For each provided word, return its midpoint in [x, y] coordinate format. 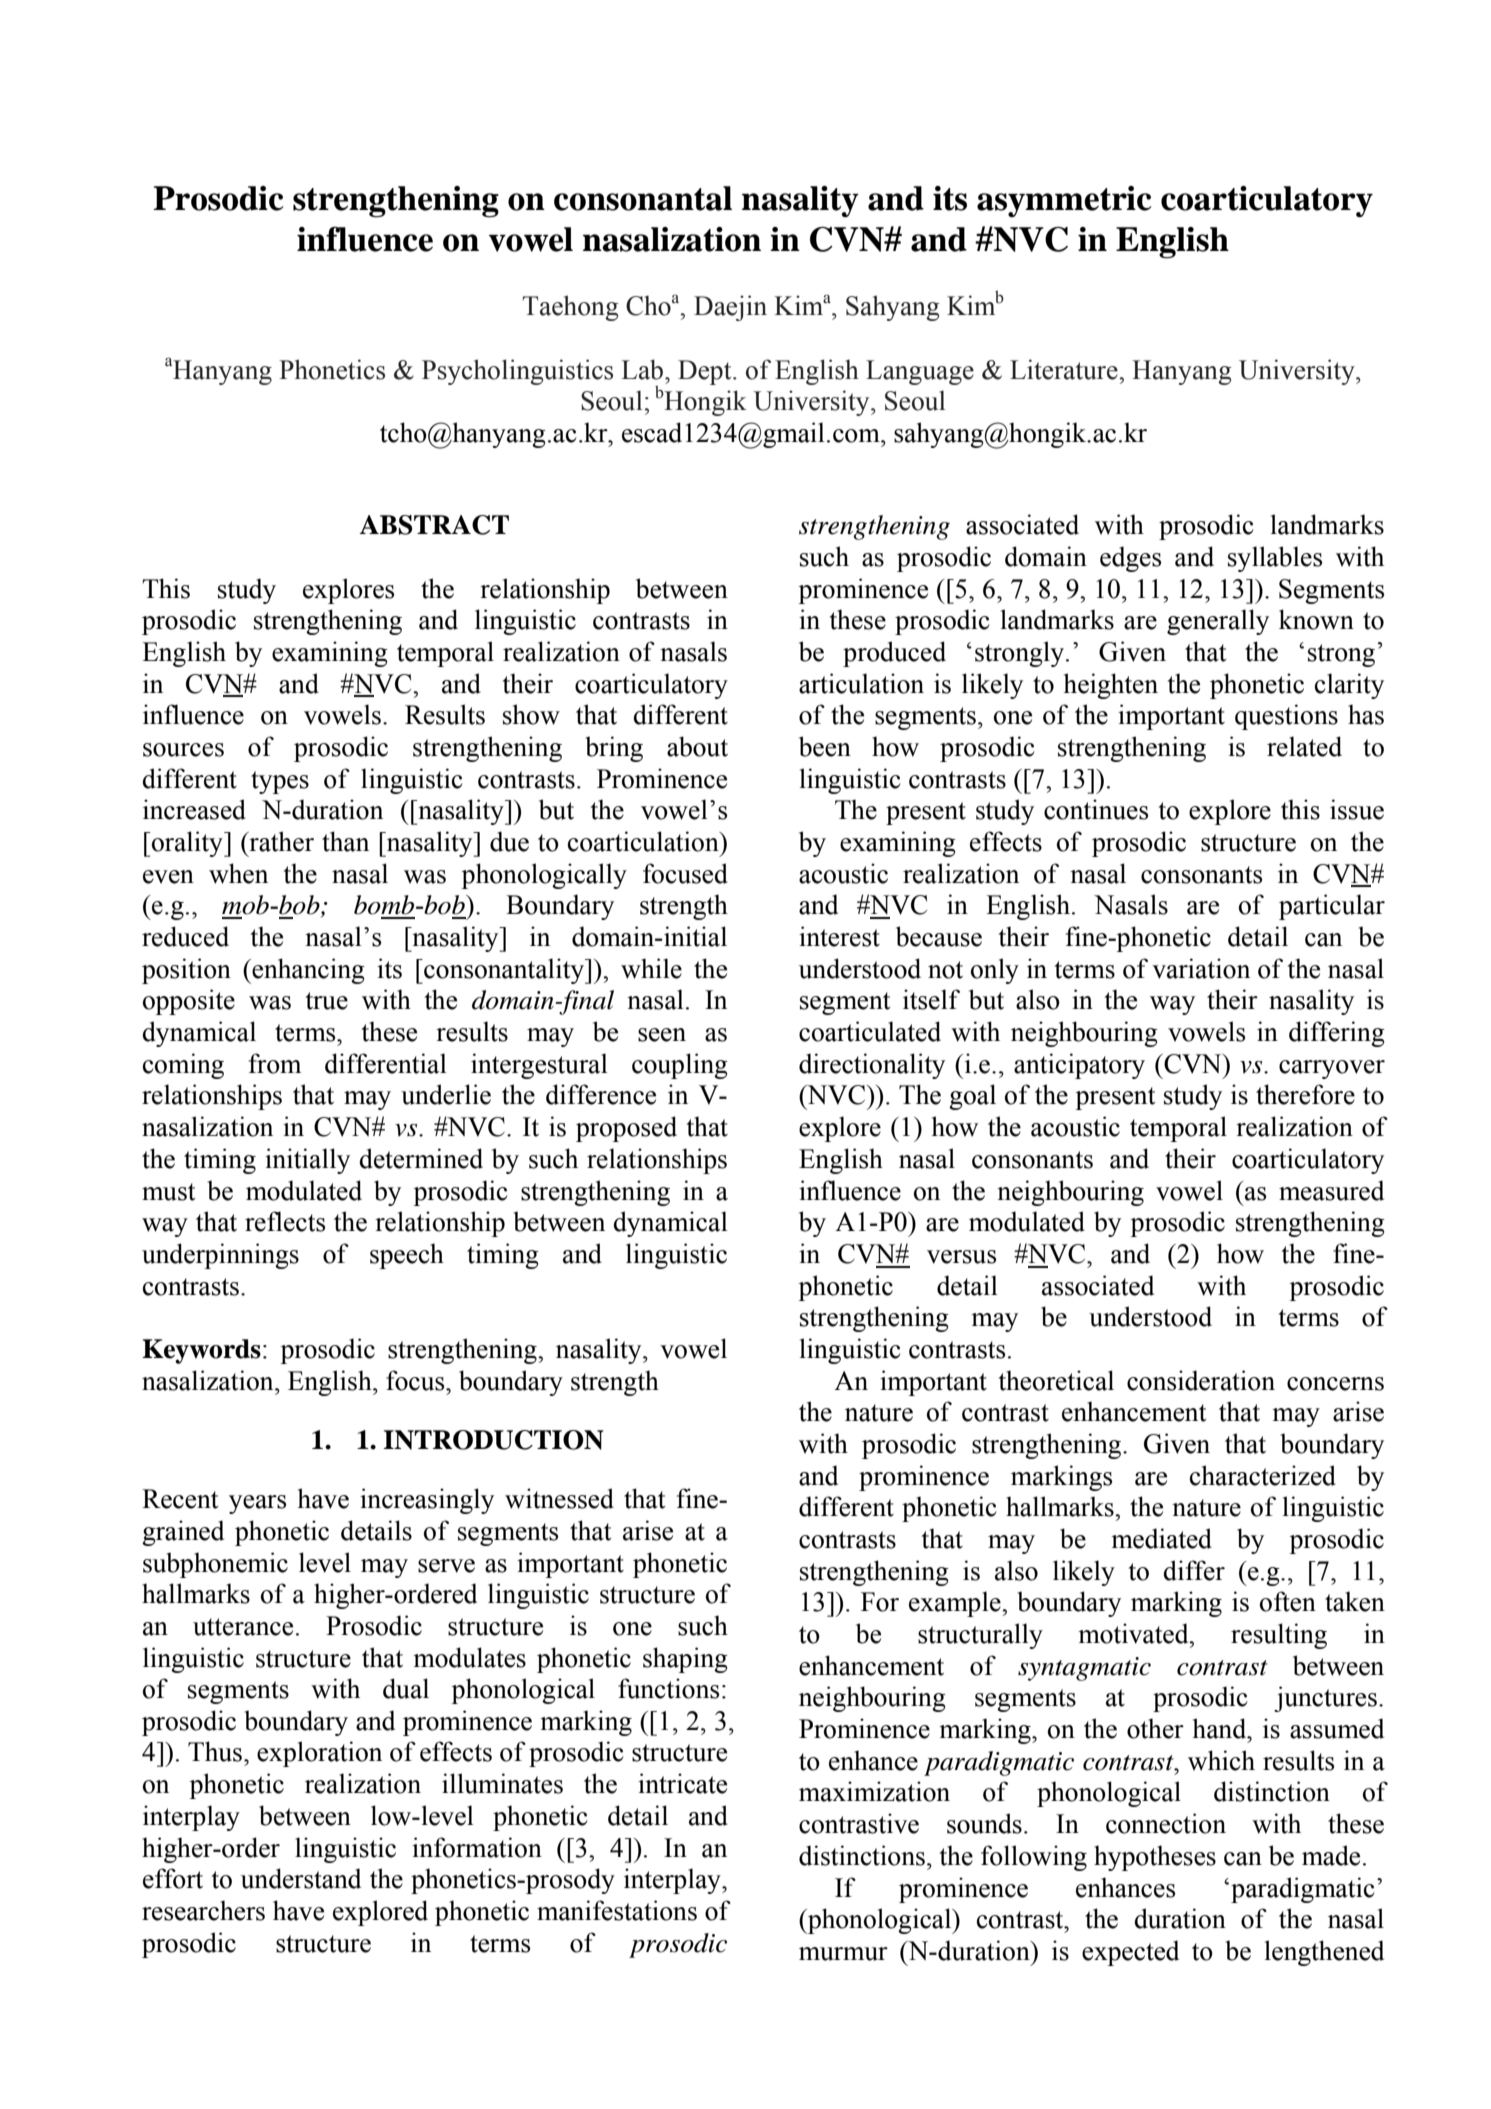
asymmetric [1064, 201]
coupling [680, 1066]
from [275, 1063]
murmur [843, 1954]
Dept [706, 372]
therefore [1305, 1094]
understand [301, 1878]
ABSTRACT [434, 525]
